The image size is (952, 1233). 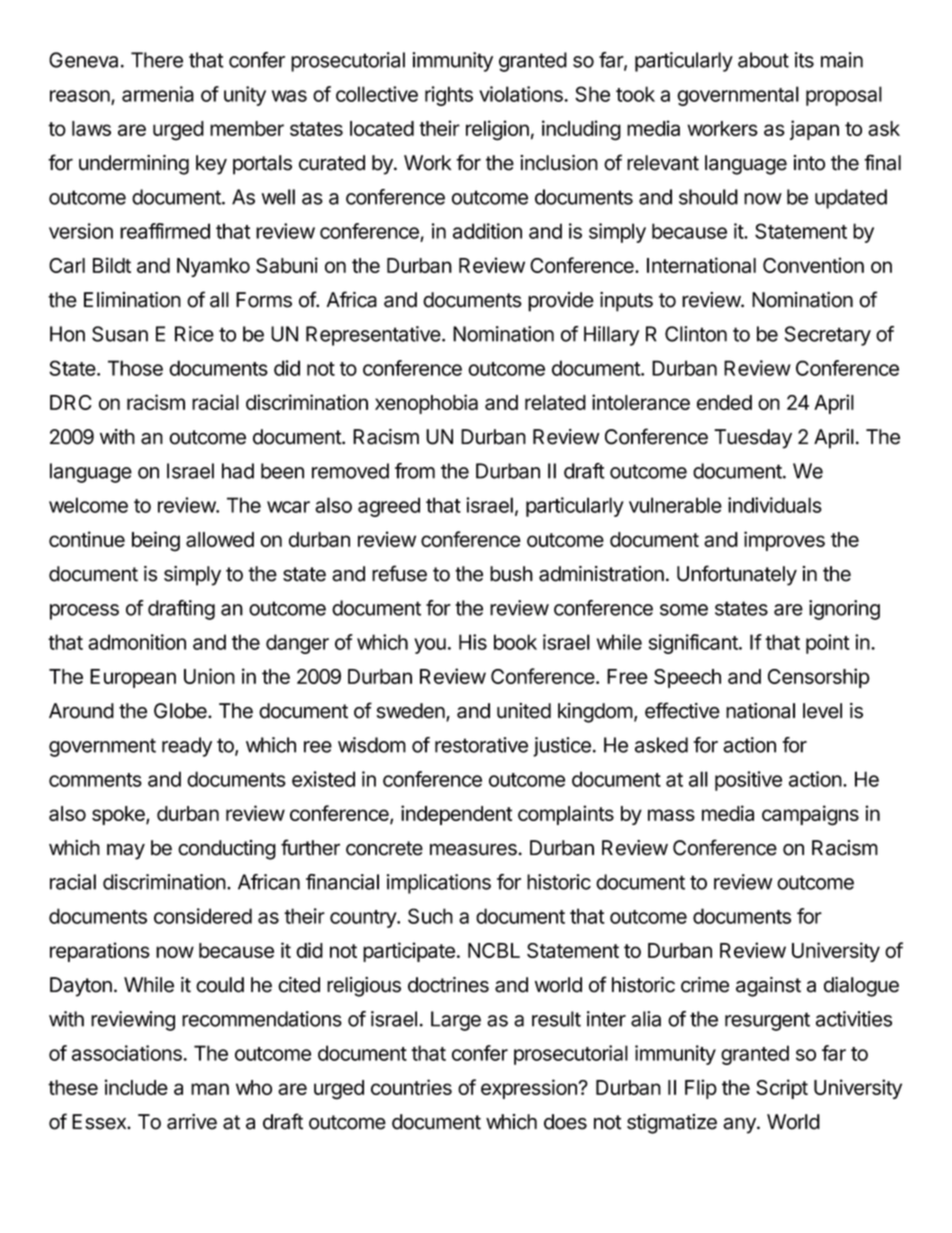 I want to click on rights, so click(x=449, y=96).
